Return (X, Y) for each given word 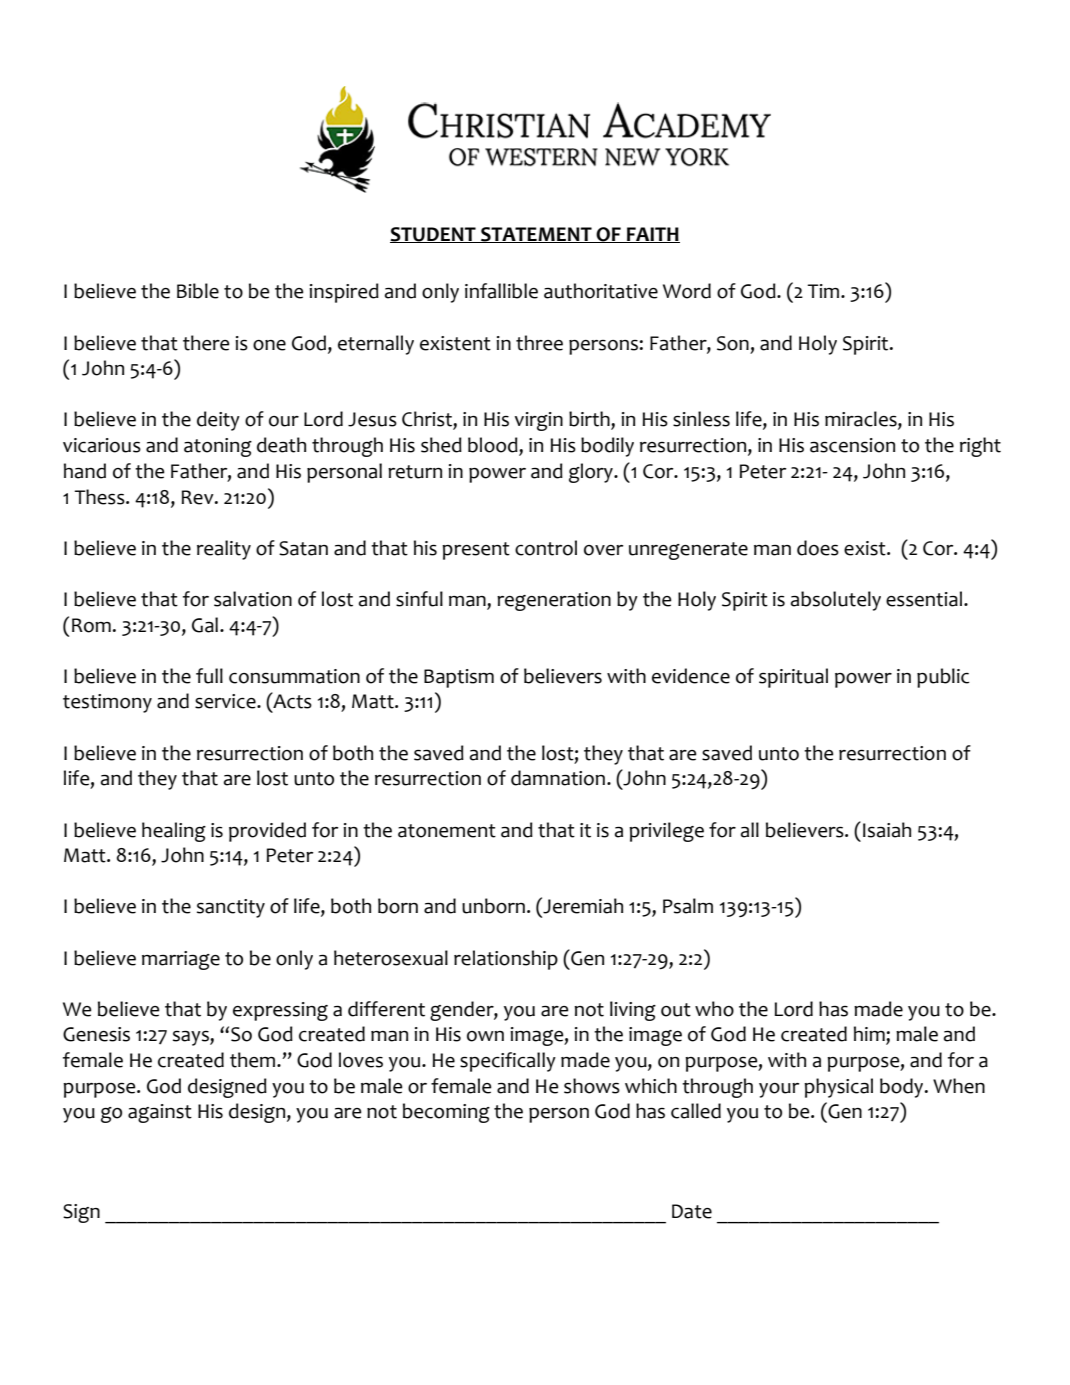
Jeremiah (582, 905)
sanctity (231, 908)
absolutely (836, 601)
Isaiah (887, 830)
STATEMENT (536, 235)
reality (224, 550)
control (546, 548)
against (160, 1113)
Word (687, 291)
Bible (198, 291)
